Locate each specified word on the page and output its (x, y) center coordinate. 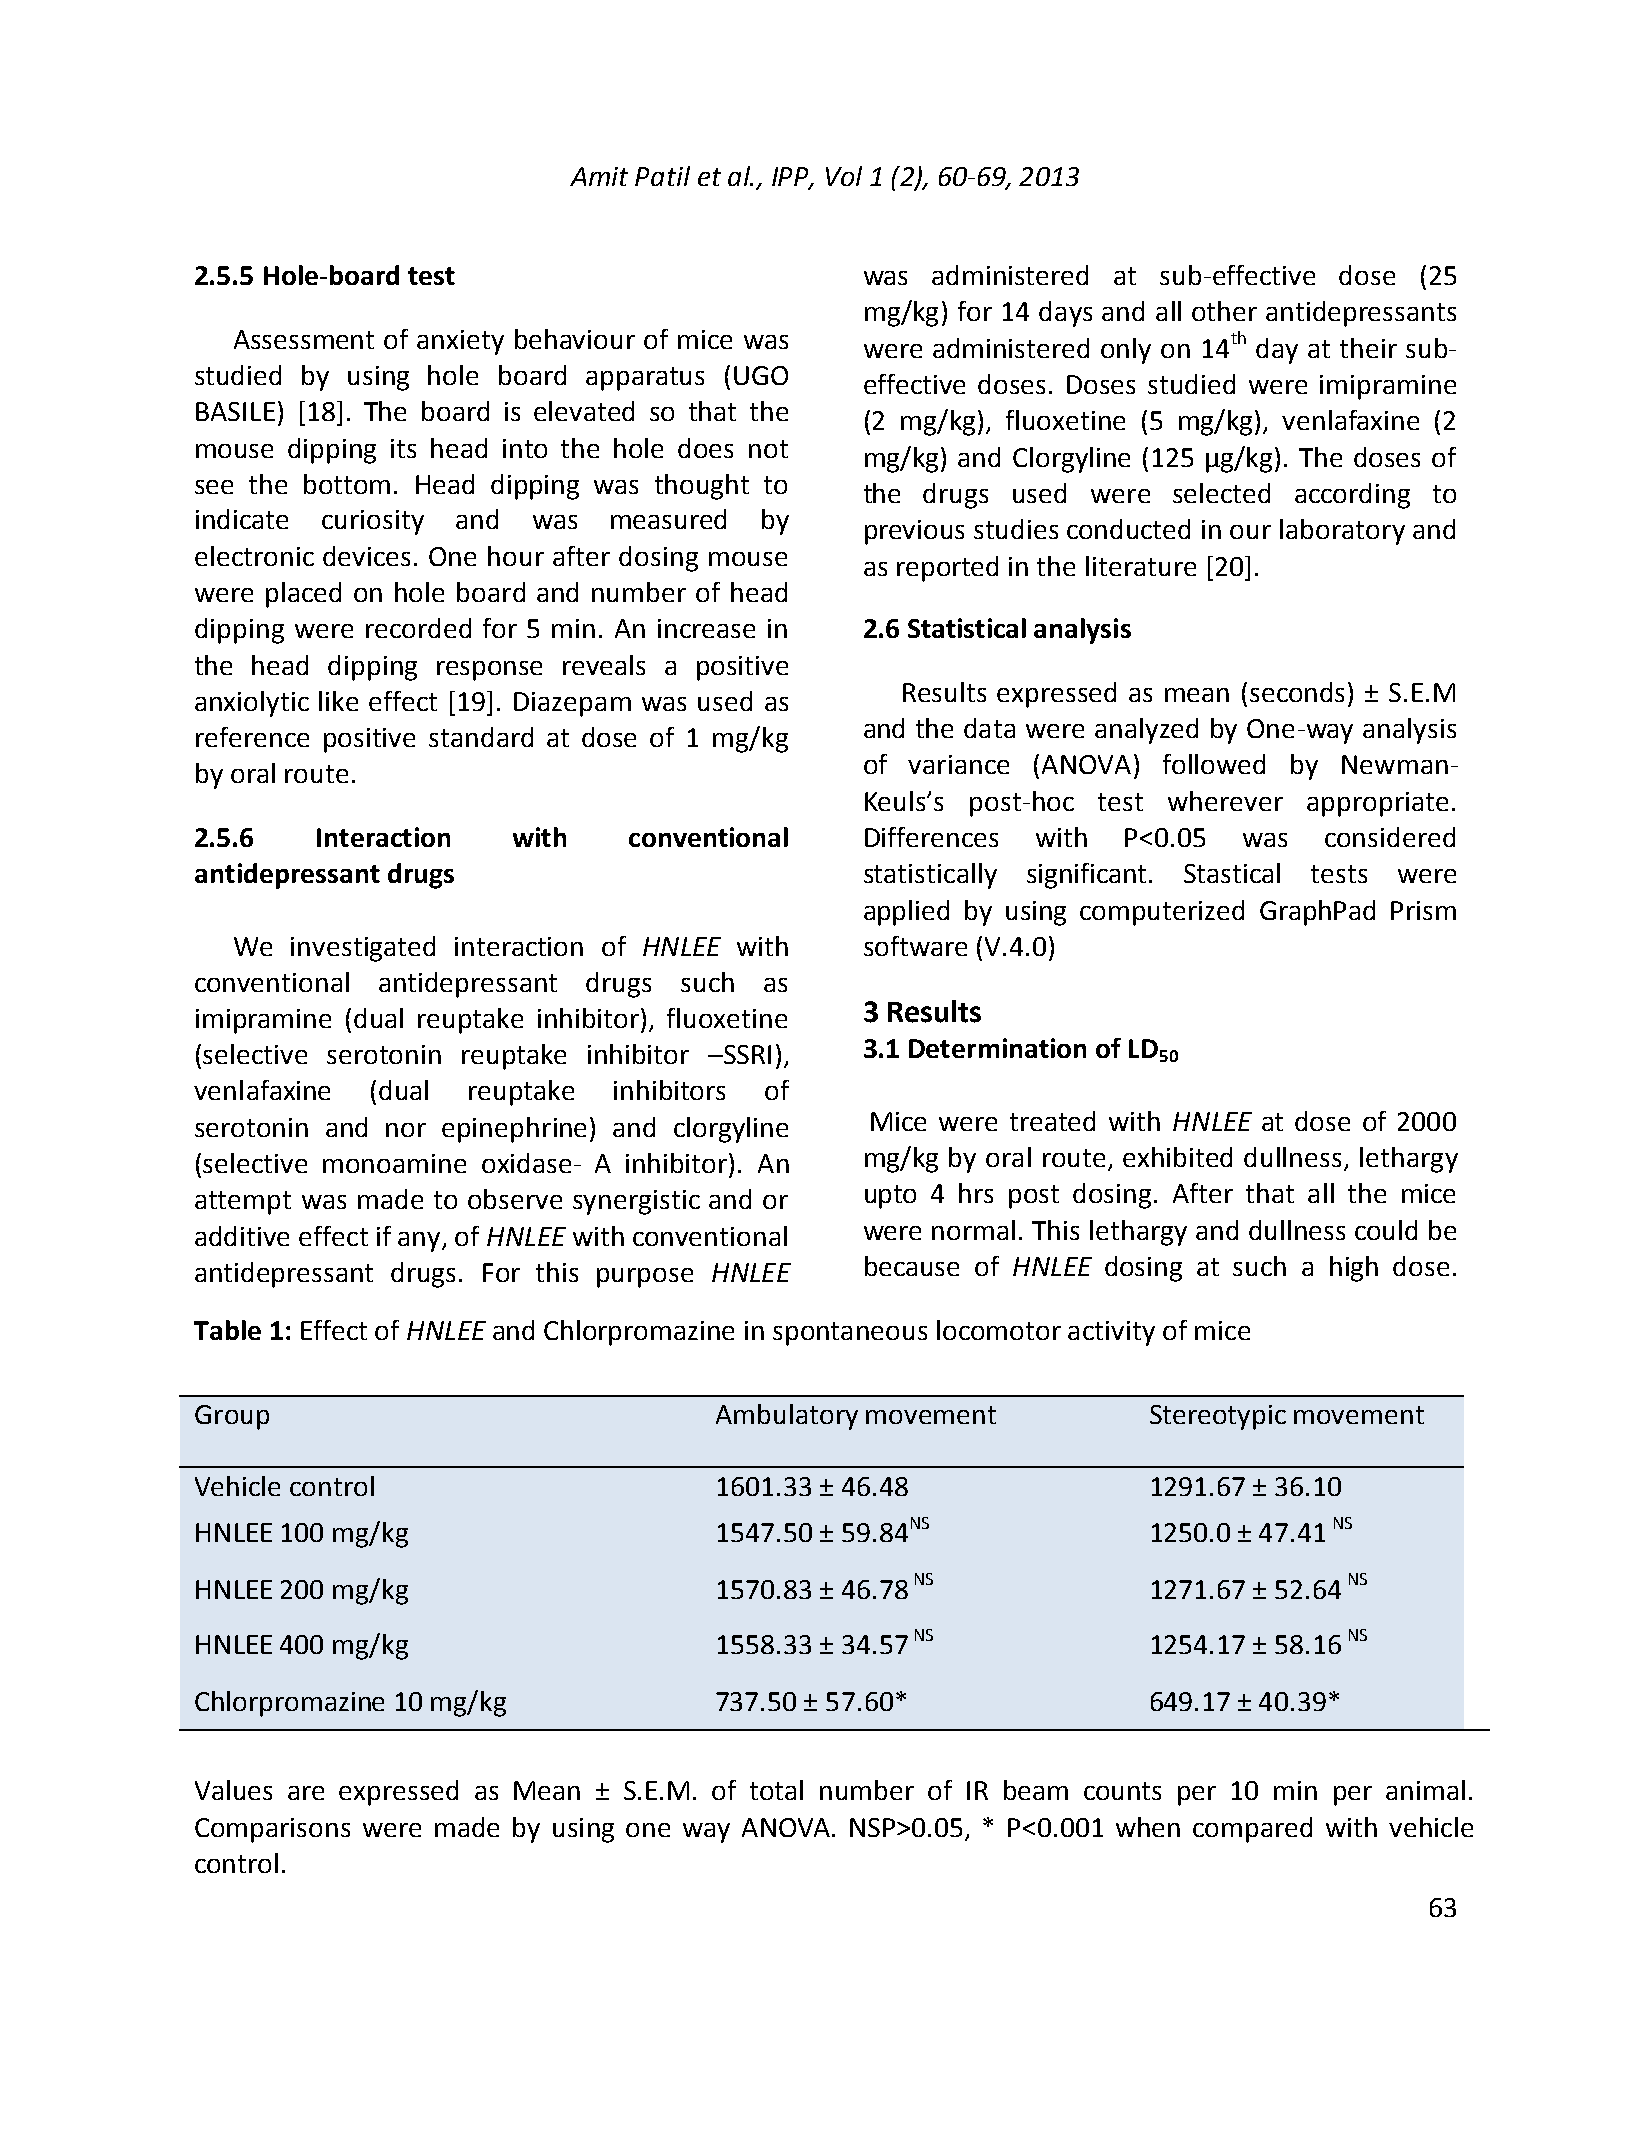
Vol (844, 176)
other (1224, 311)
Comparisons (272, 1830)
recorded (418, 628)
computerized (1162, 913)
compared (1252, 1830)
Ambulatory (787, 1417)
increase (706, 628)
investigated (363, 949)
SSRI (746, 1054)
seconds (1297, 692)
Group (232, 1417)
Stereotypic (1218, 1417)
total (776, 1790)
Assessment (304, 339)
